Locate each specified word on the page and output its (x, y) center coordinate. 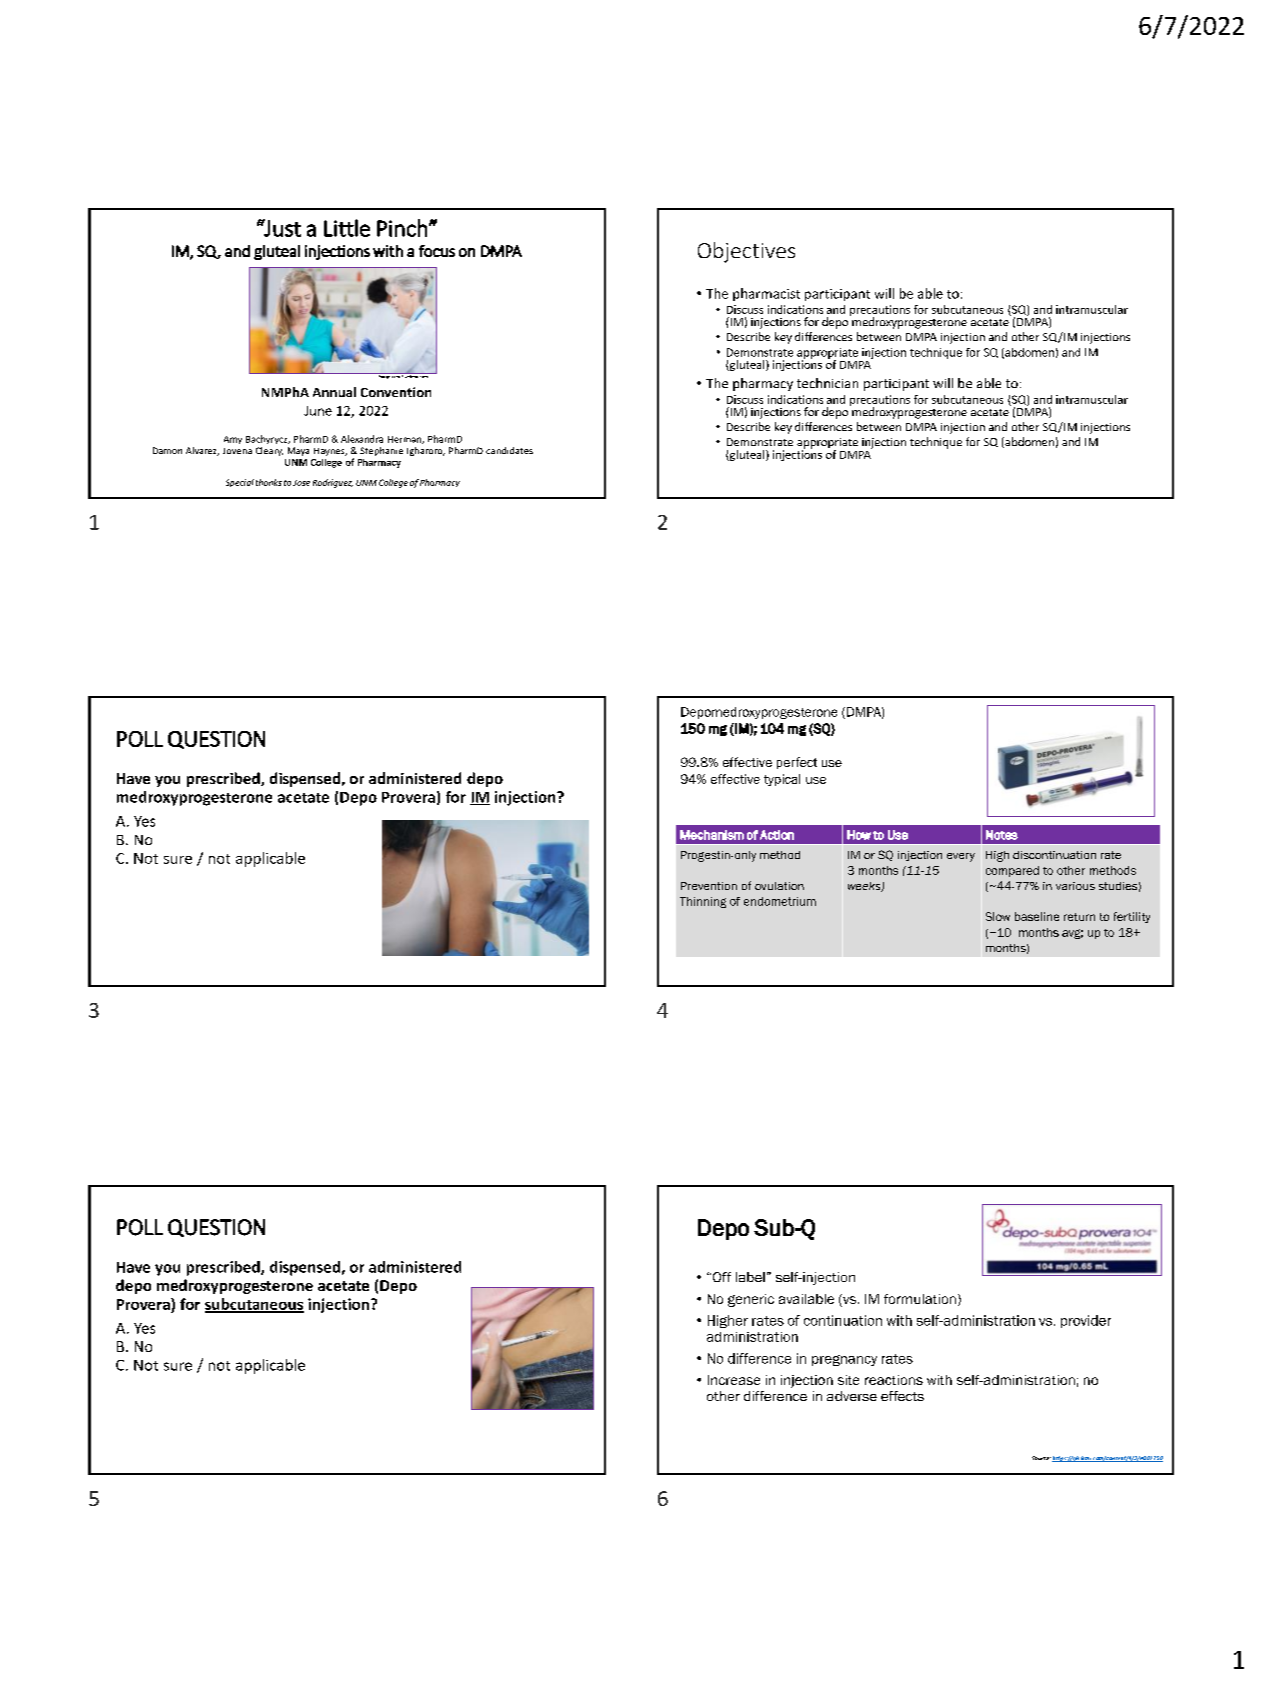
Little (347, 228)
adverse (852, 1396)
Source (1041, 1458)
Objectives (746, 252)
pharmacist (766, 294)
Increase (734, 1380)
